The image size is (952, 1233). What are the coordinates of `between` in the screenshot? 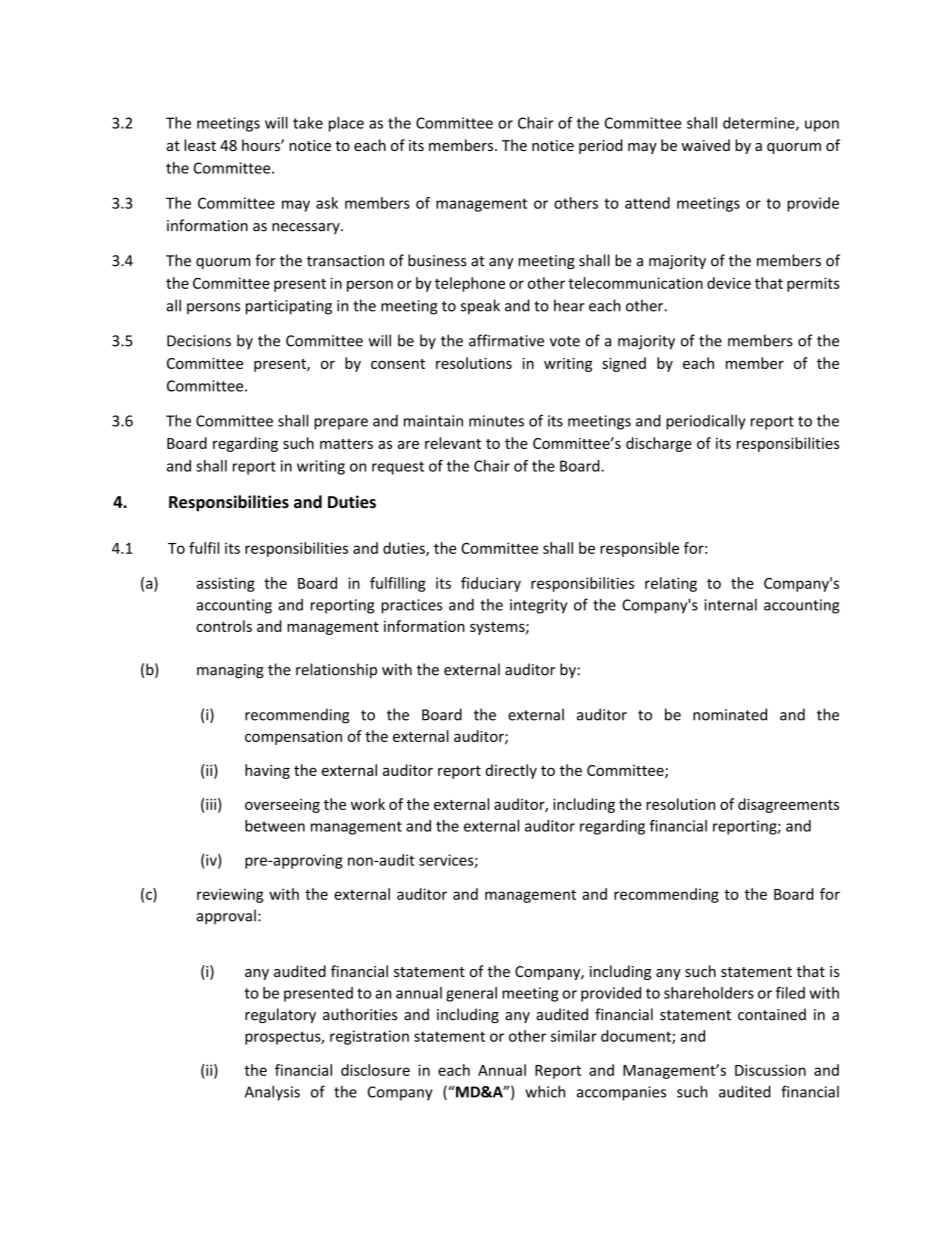 It's located at (275, 826).
